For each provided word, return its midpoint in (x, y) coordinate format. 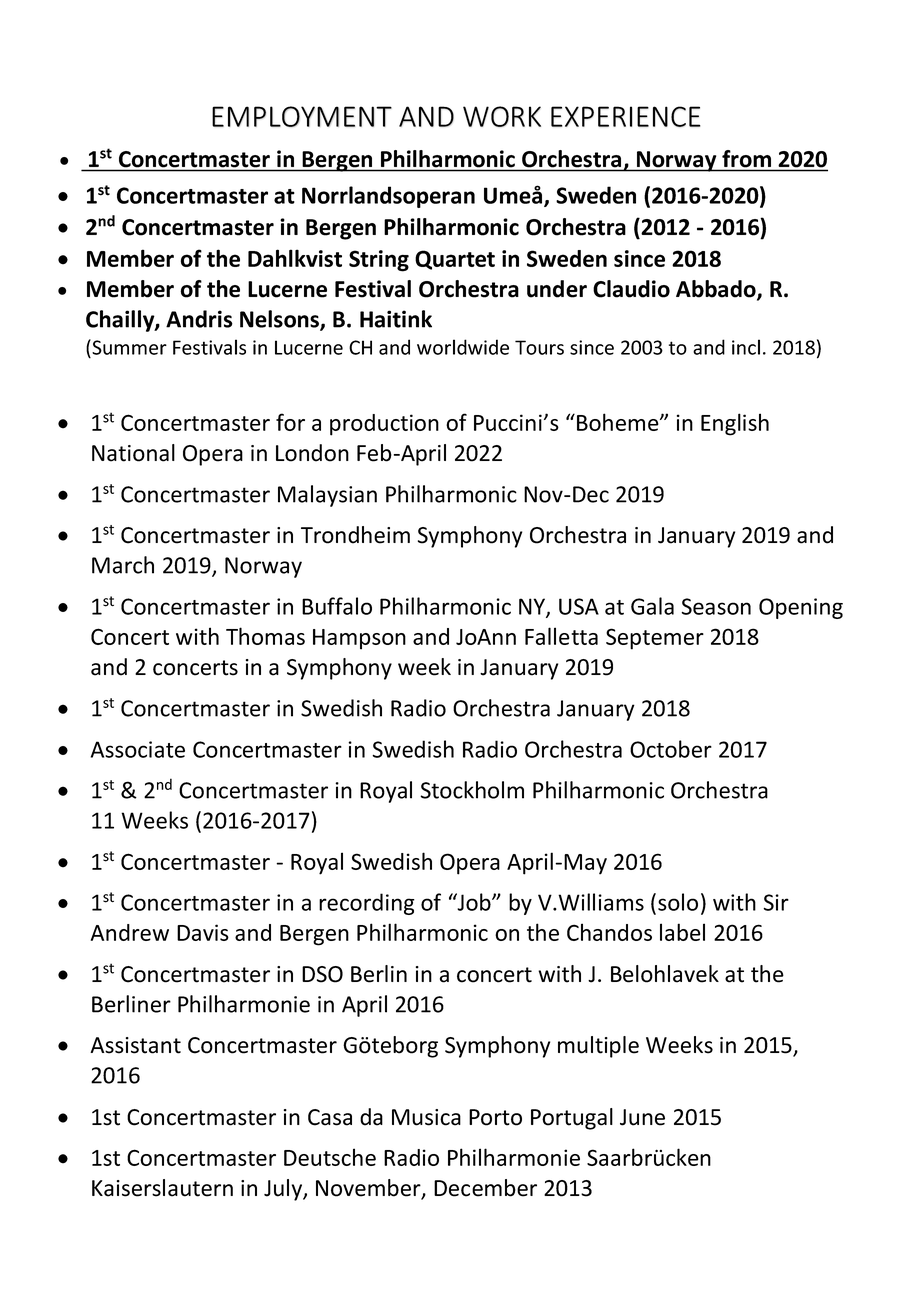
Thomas (265, 636)
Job (474, 902)
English (735, 424)
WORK (502, 116)
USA (579, 606)
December (485, 1188)
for (290, 422)
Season (716, 606)
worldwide (463, 347)
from (746, 158)
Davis (203, 932)
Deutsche (330, 1157)
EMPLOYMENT (302, 116)
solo (678, 902)
